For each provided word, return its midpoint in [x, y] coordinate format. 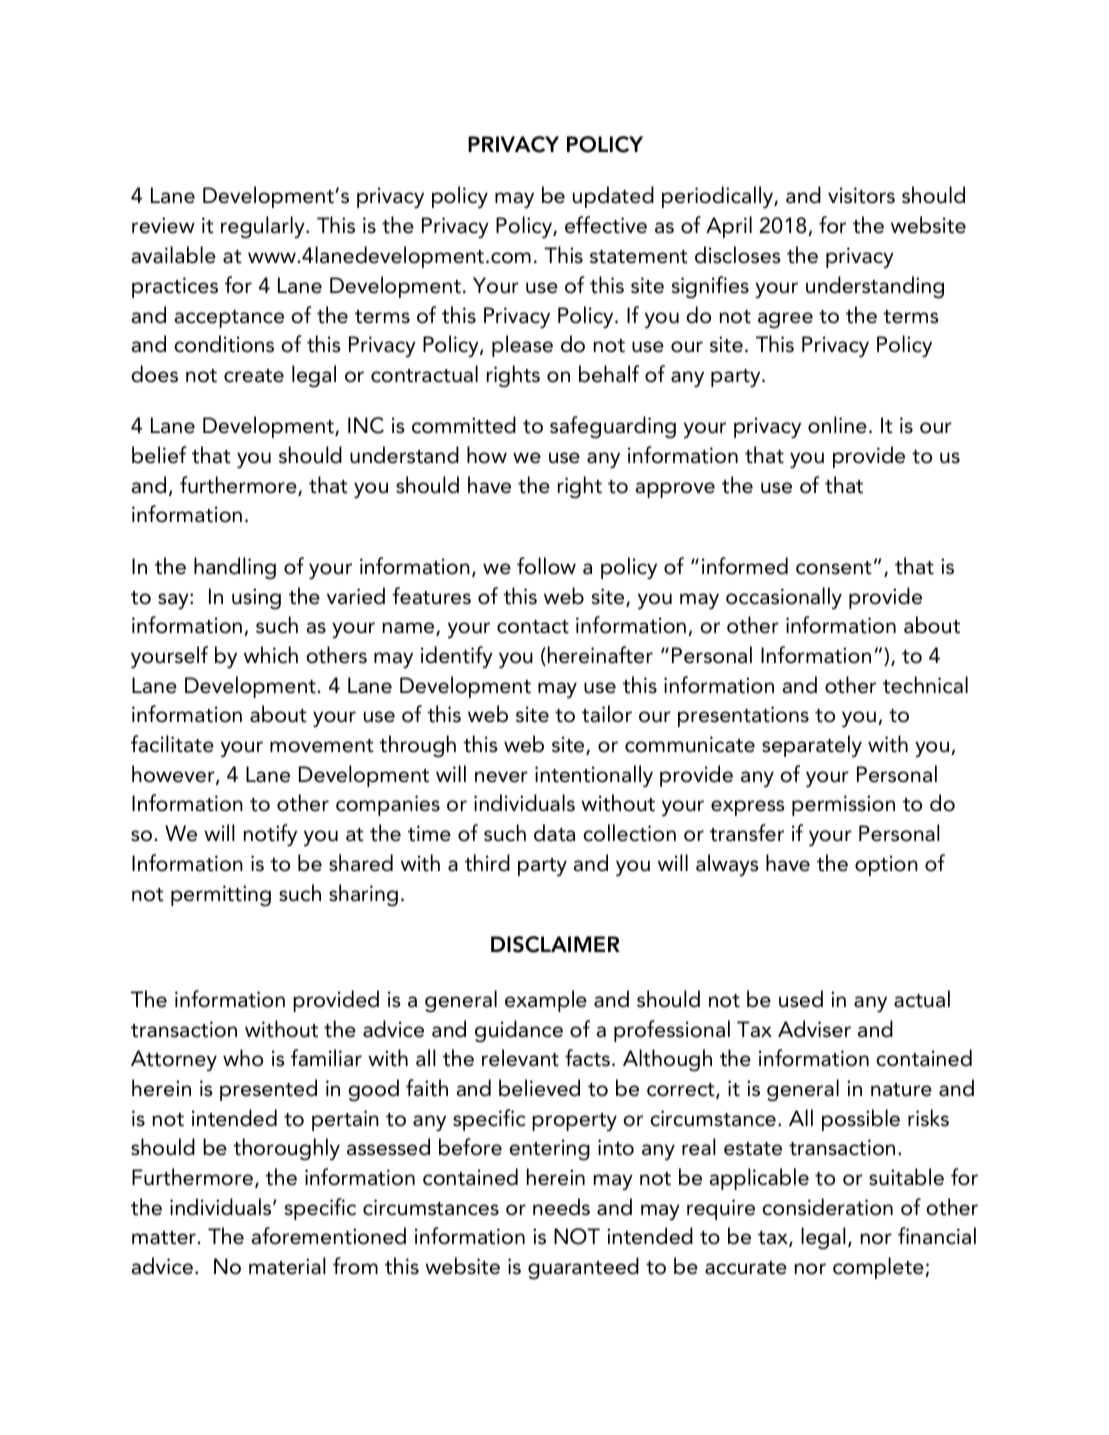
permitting [221, 896]
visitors [861, 195]
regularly [264, 227]
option [886, 865]
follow [546, 566]
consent [834, 568]
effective [606, 225]
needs [561, 1207]
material [287, 1266]
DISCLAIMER [555, 944]
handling [235, 568]
